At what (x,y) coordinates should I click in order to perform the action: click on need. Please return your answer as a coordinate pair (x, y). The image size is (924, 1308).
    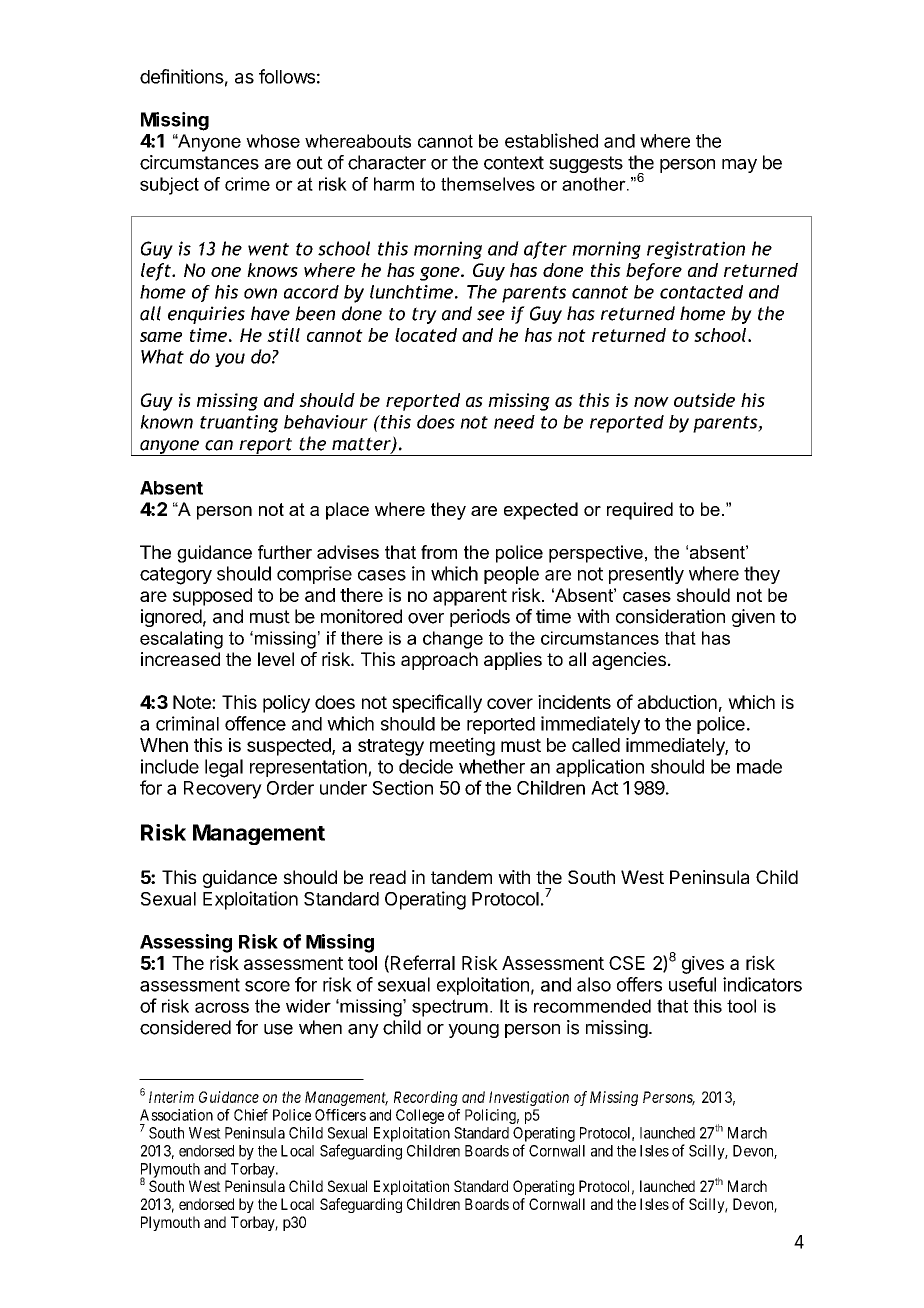
    Looking at the image, I should click on (514, 422).
